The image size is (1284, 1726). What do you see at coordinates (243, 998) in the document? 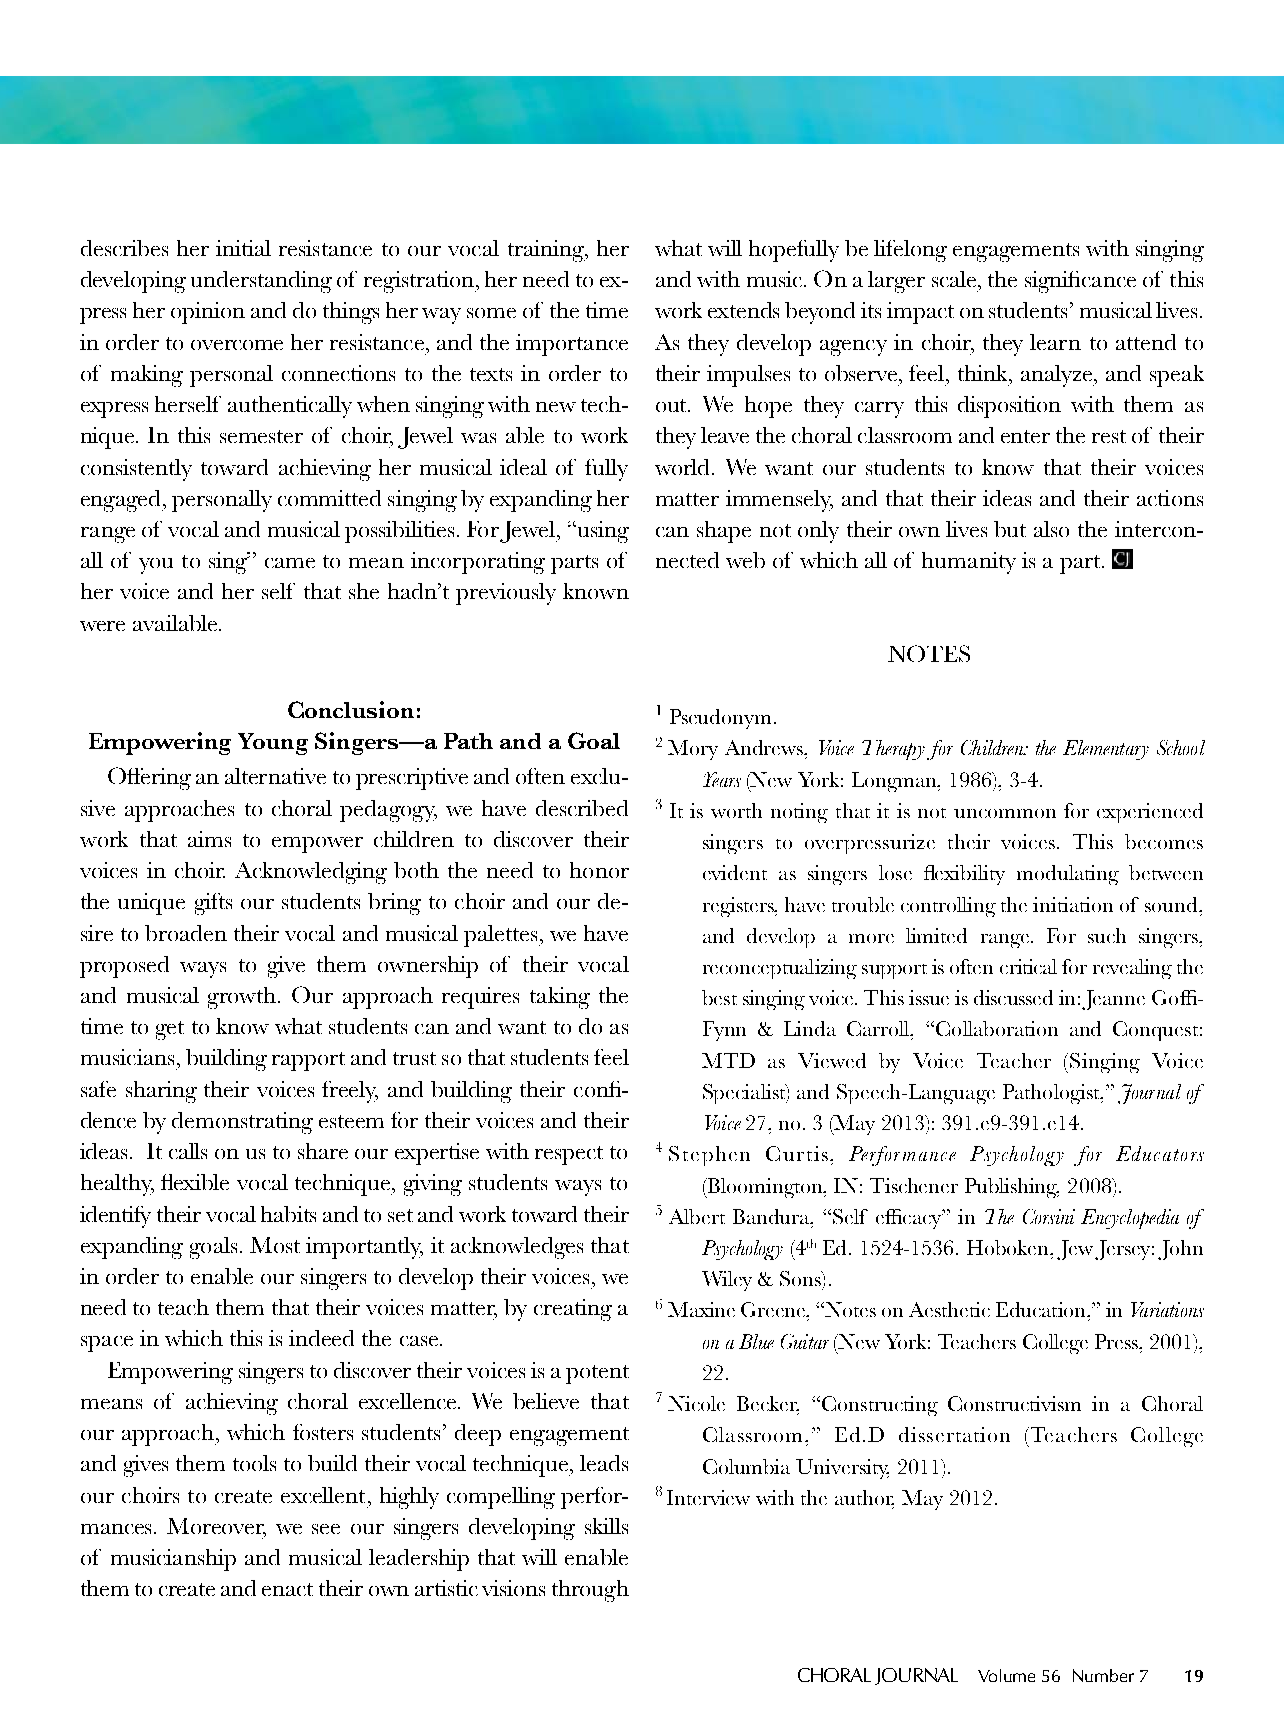
I see `growth` at bounding box center [243, 998].
